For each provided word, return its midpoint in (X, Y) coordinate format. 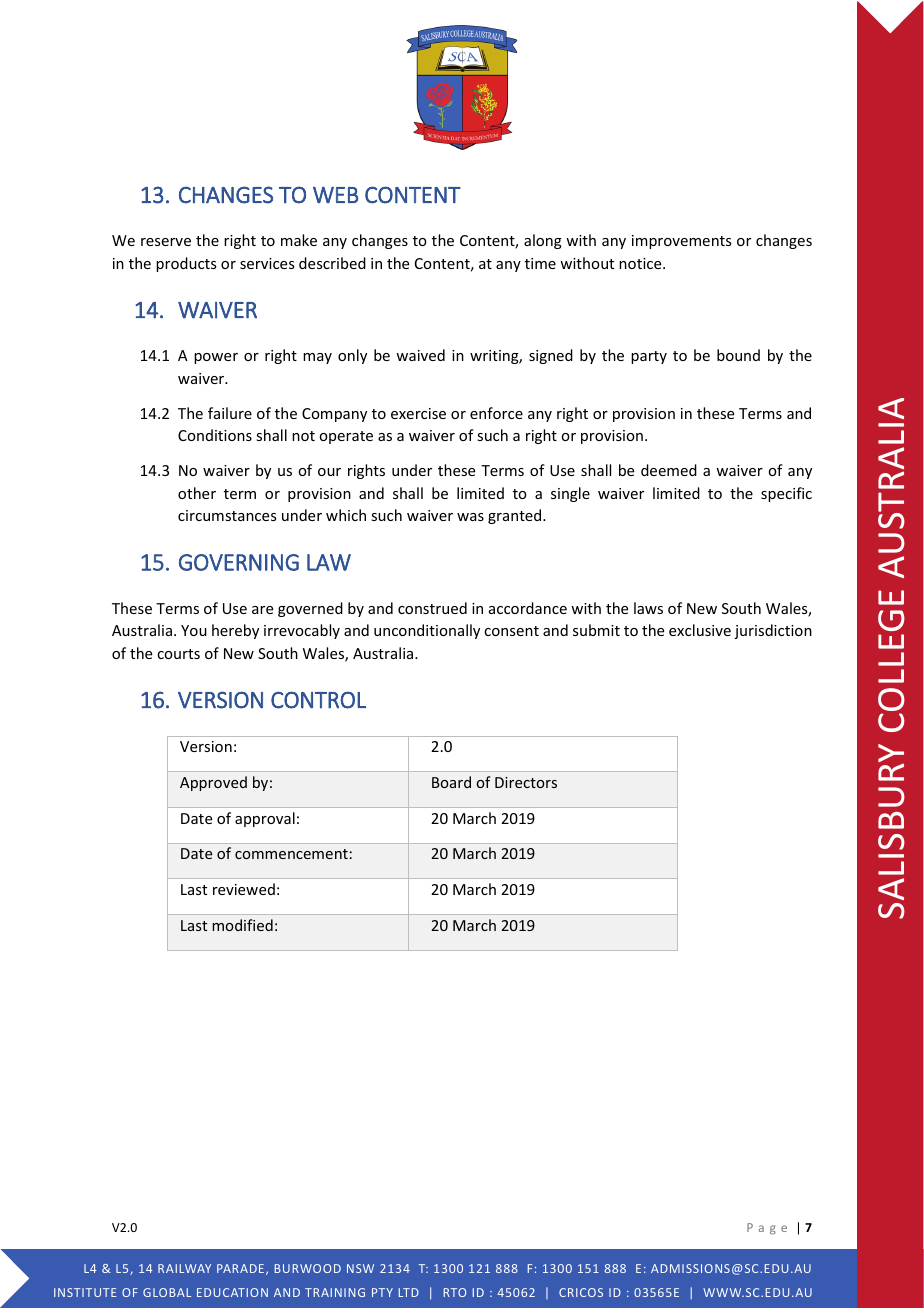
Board (451, 782)
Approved (213, 783)
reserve (166, 242)
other (197, 493)
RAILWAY (184, 1268)
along (543, 241)
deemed (669, 470)
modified (242, 925)
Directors (526, 782)
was (470, 517)
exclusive (700, 630)
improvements (681, 242)
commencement (291, 854)
